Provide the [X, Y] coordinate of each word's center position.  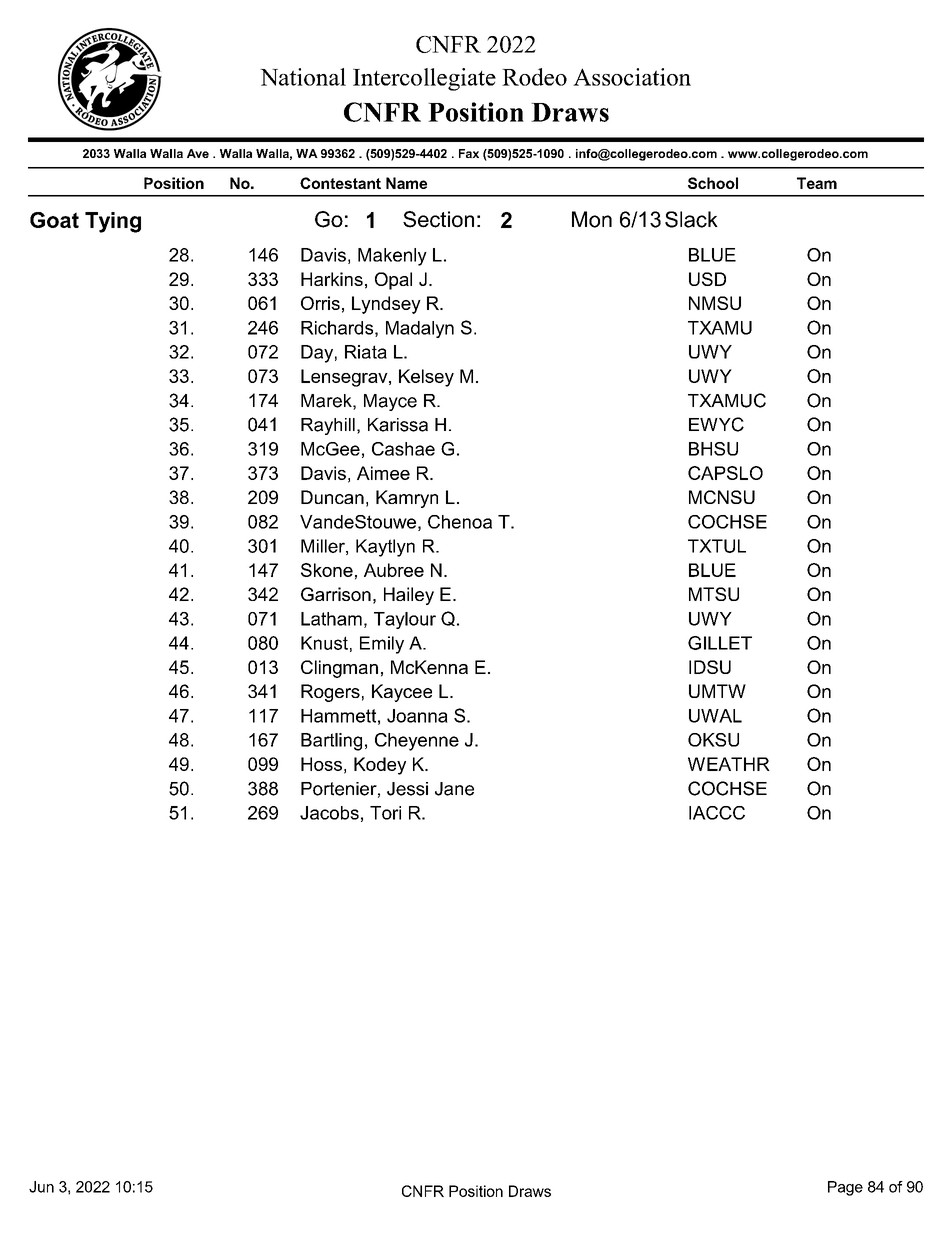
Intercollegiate [424, 79]
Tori [385, 813]
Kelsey [426, 378]
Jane [454, 789]
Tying [113, 222]
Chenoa [460, 522]
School [713, 183]
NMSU [715, 303]
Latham [331, 619]
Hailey [409, 596]
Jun [41, 1187]
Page [845, 1188]
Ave [198, 153]
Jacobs [329, 813]
